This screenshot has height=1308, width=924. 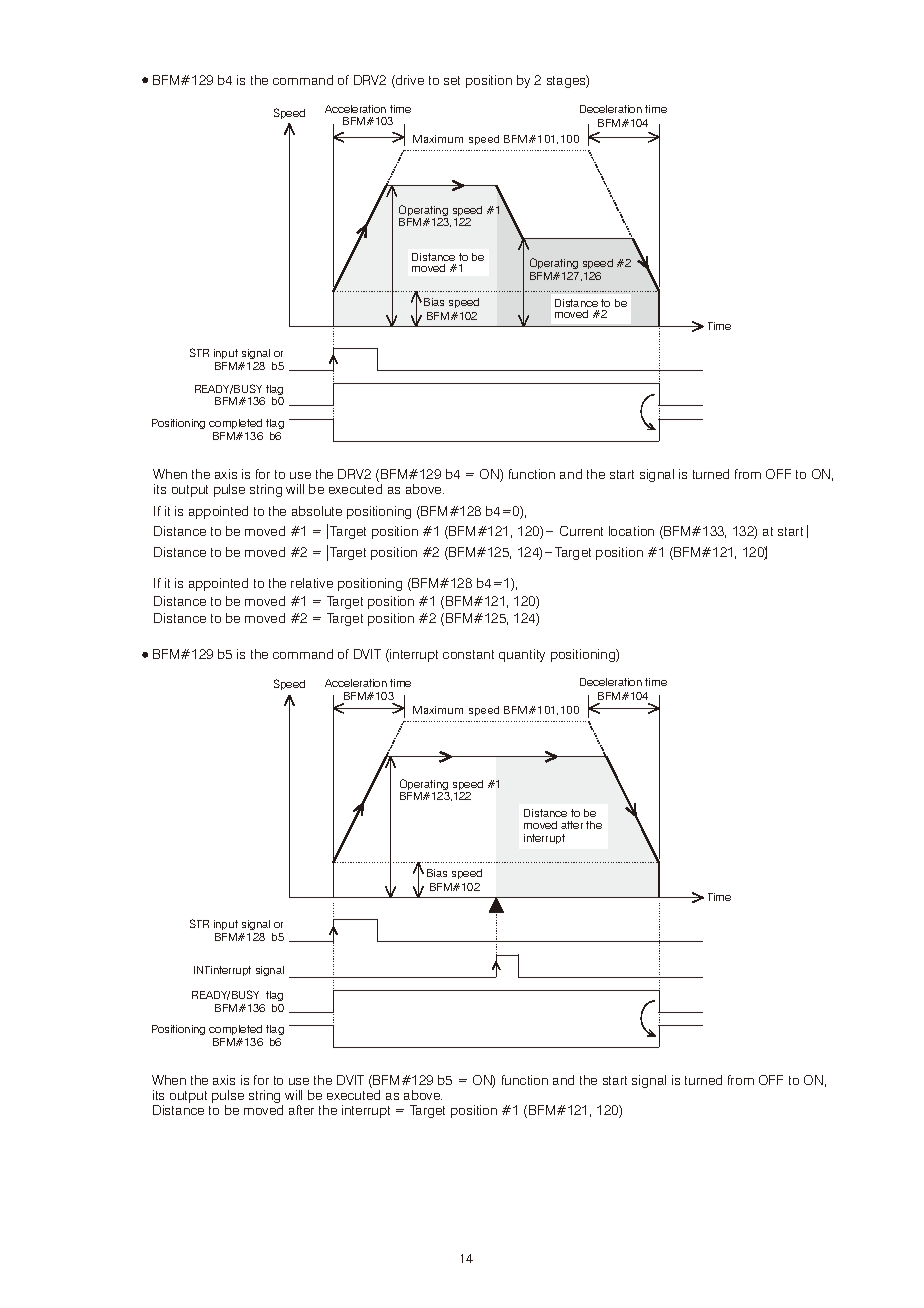 What do you see at coordinates (631, 531) in the screenshot?
I see `location` at bounding box center [631, 531].
